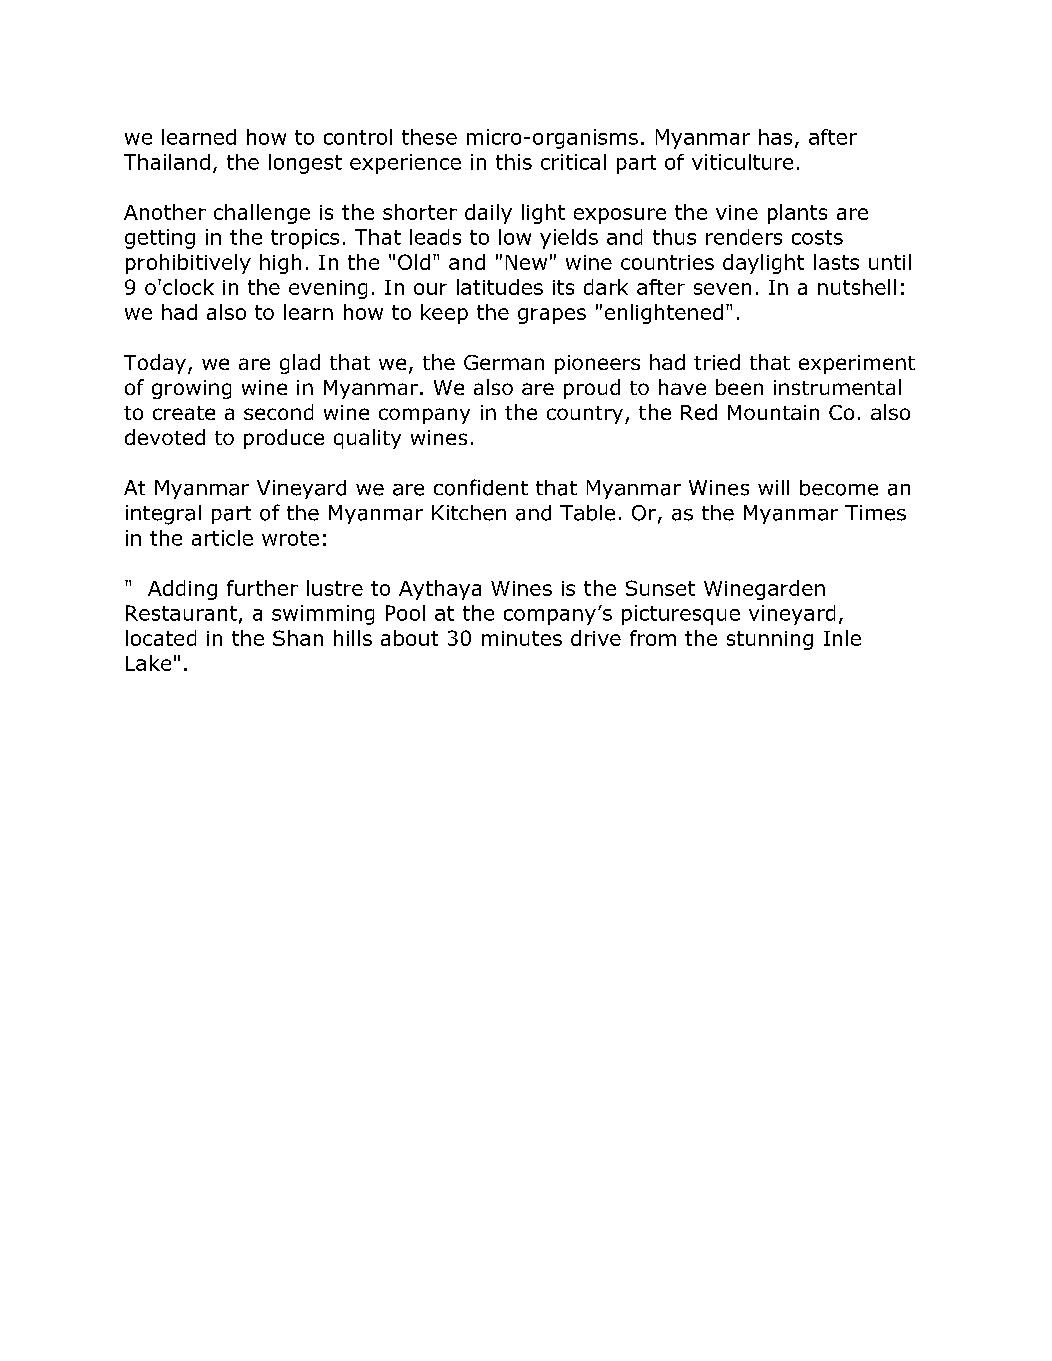 This page has height=1361, width=1052. What do you see at coordinates (163, 515) in the page?
I see `integral` at bounding box center [163, 515].
